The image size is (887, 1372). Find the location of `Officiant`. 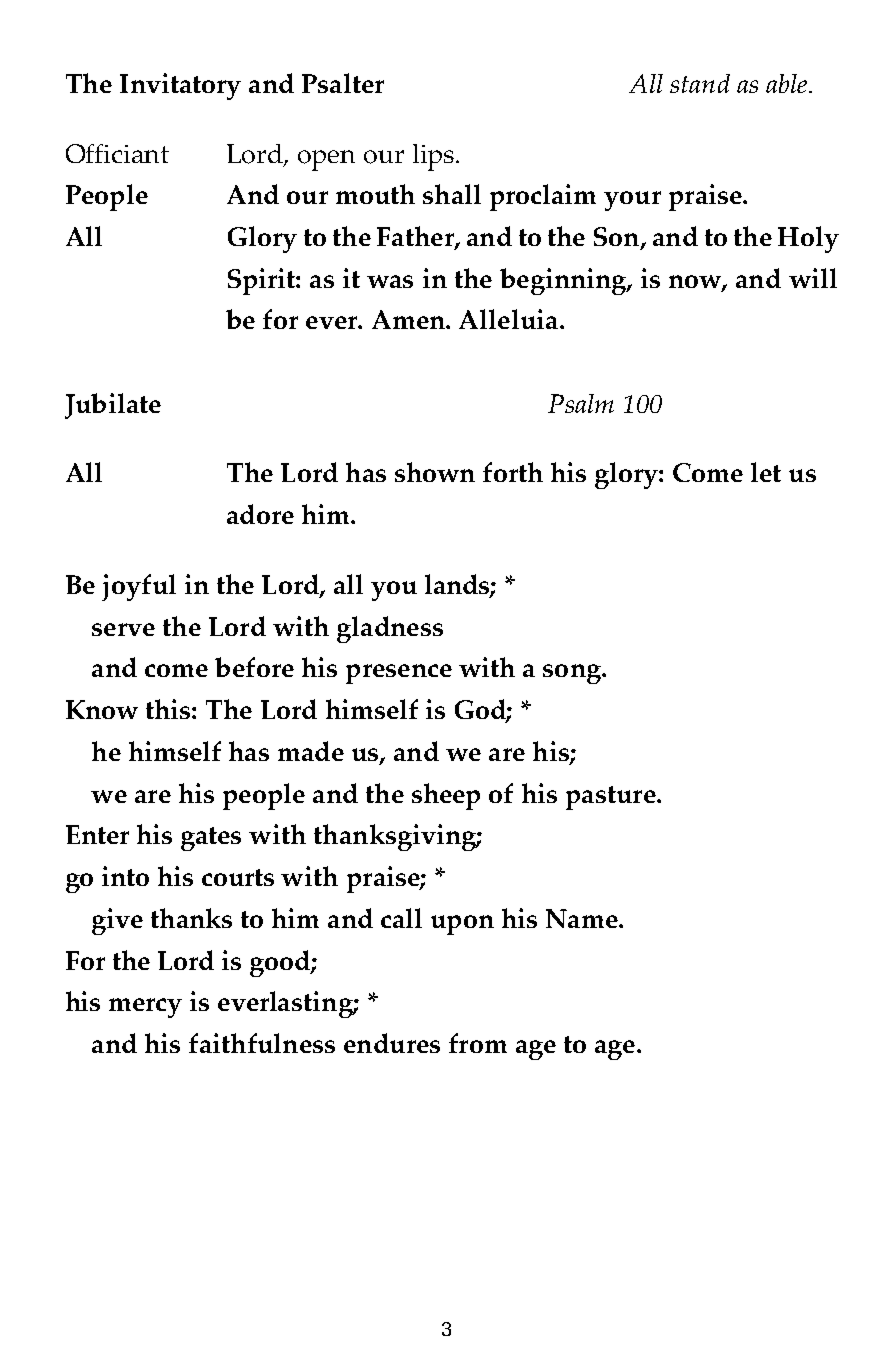

Officiant is located at coordinates (117, 153).
